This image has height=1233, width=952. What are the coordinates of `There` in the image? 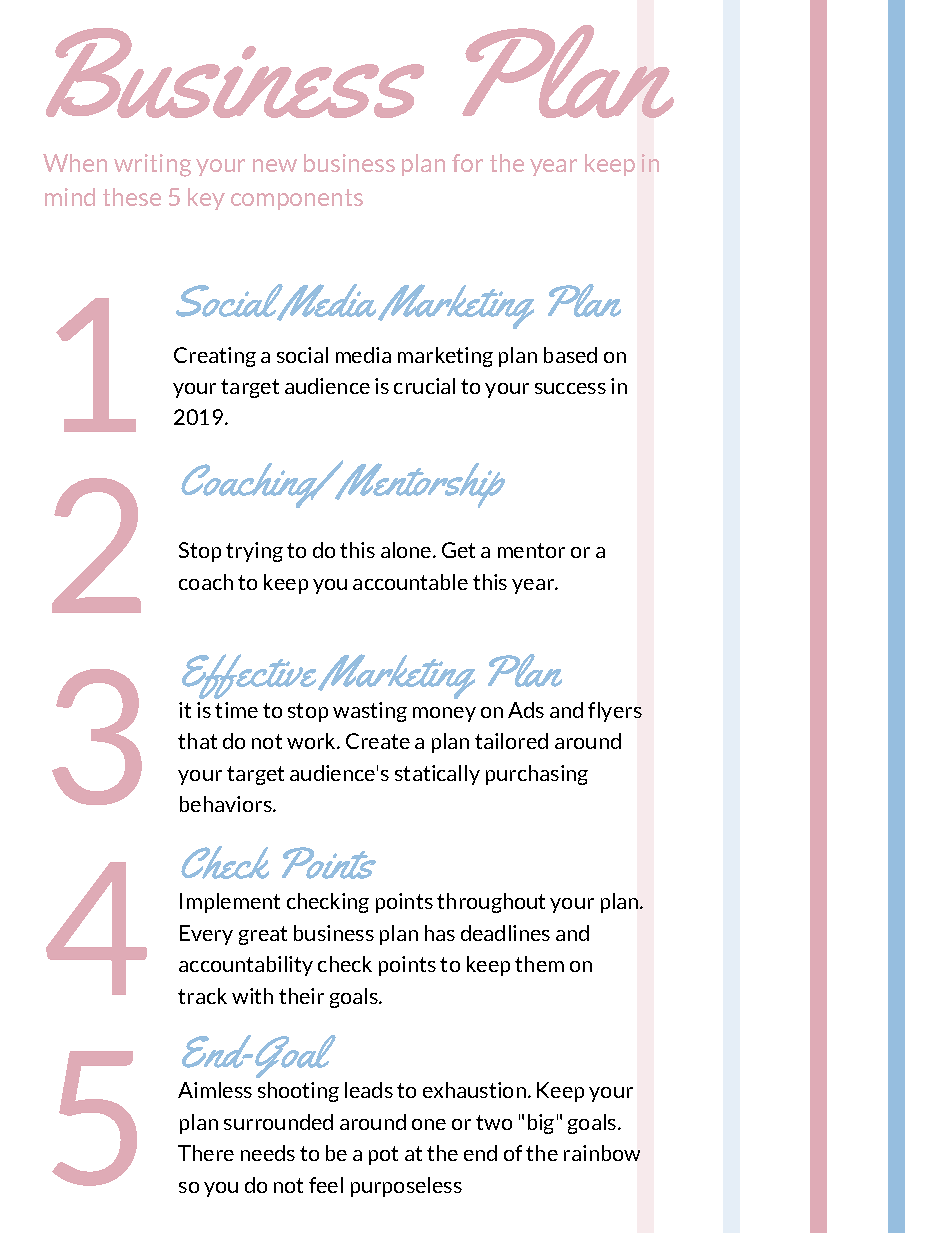 It's located at (206, 1153).
